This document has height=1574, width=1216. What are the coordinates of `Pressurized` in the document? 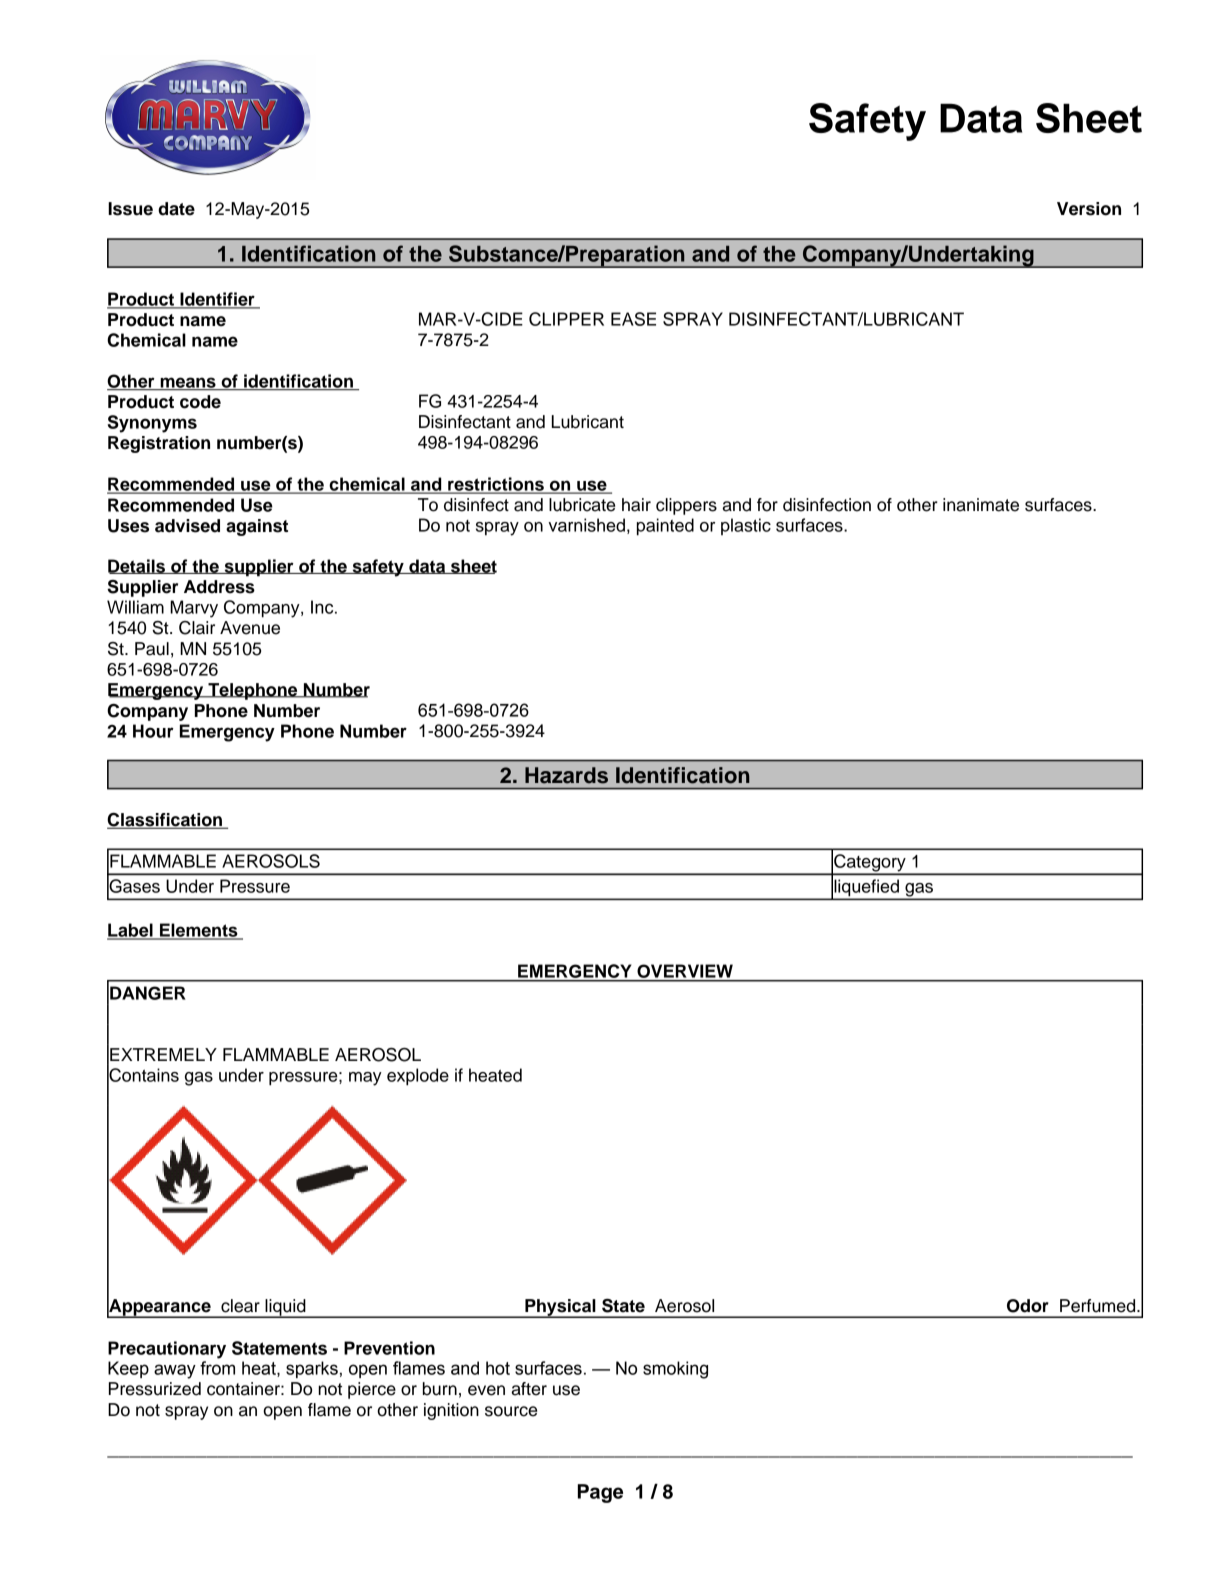 It's located at (155, 1389).
